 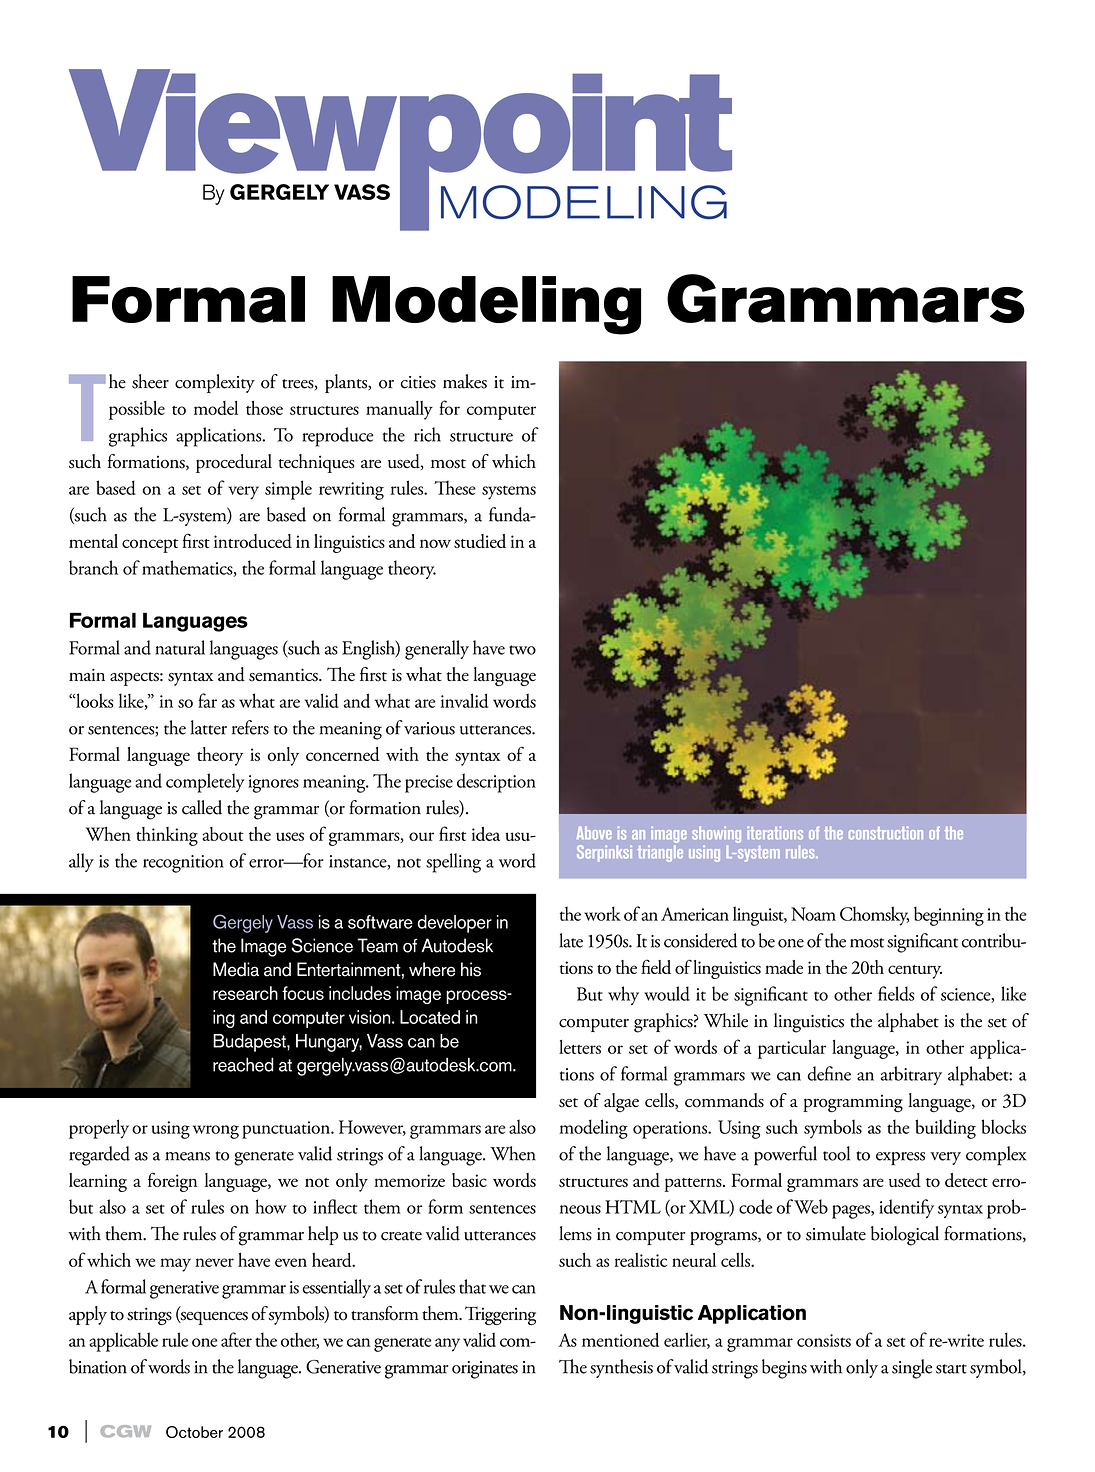 I want to click on makes, so click(x=465, y=381).
